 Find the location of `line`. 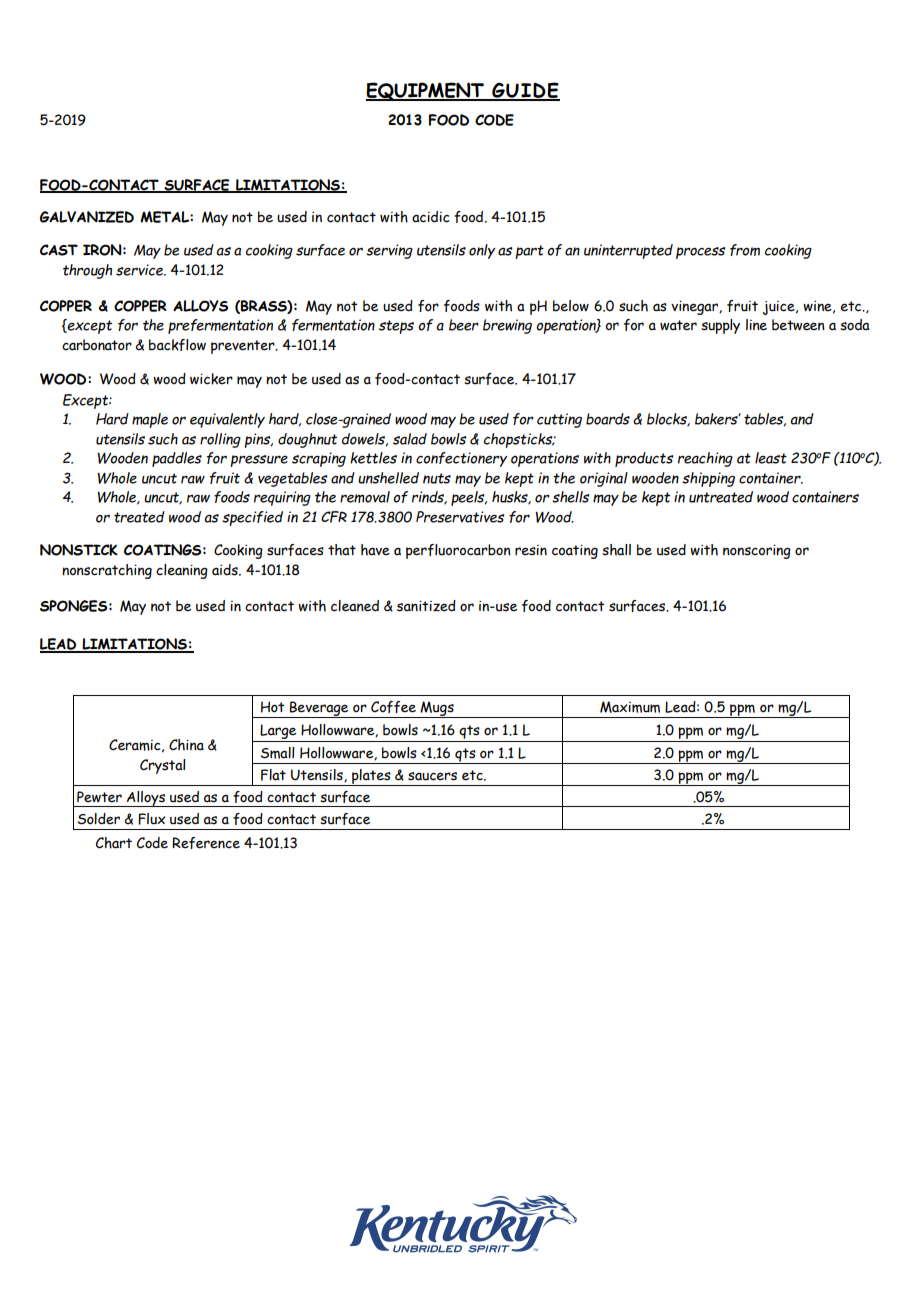

line is located at coordinates (756, 325).
